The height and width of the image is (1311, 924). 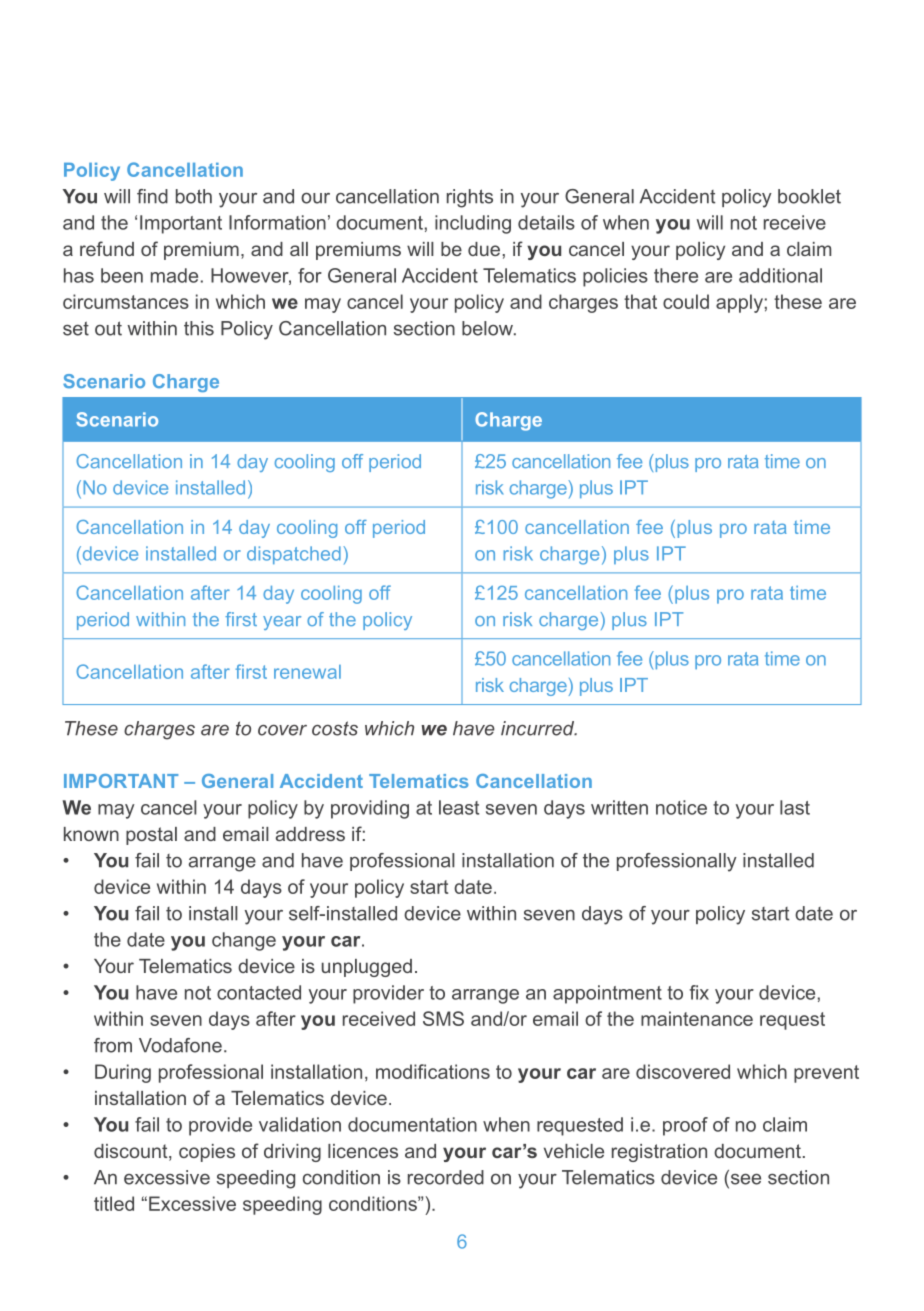 I want to click on discount, so click(x=132, y=1152).
